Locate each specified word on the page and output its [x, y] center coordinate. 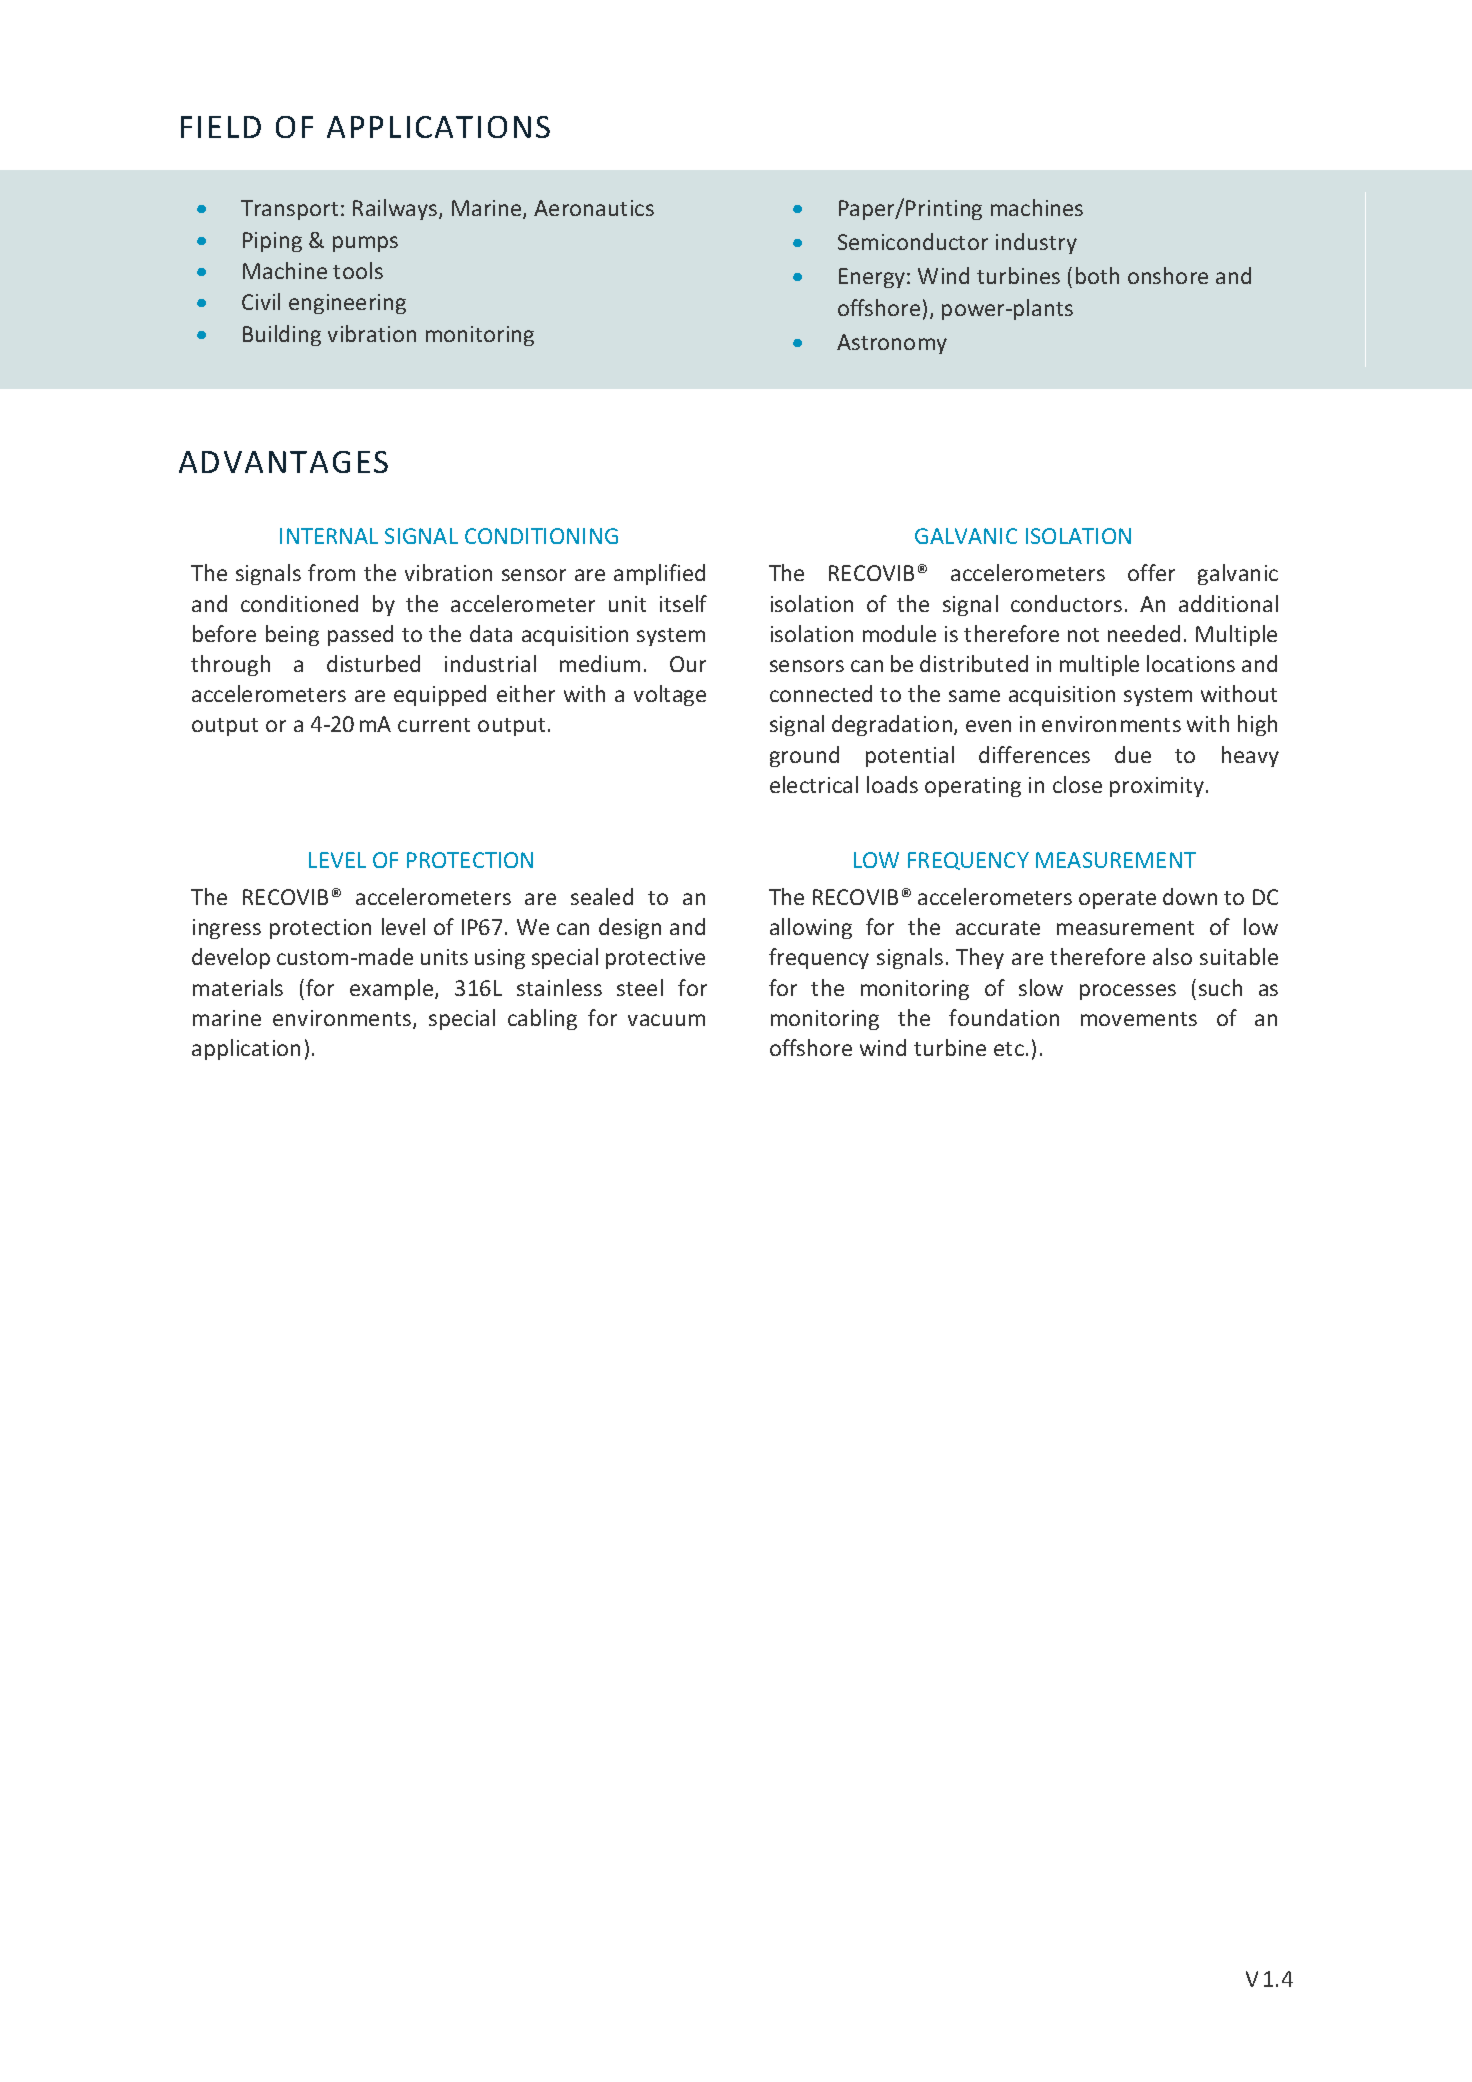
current [434, 725]
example [393, 989]
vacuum [666, 1020]
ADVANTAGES [283, 462]
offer [1151, 572]
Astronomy [892, 344]
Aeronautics [594, 208]
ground [804, 756]
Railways [396, 209]
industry [1036, 243]
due [1133, 754]
